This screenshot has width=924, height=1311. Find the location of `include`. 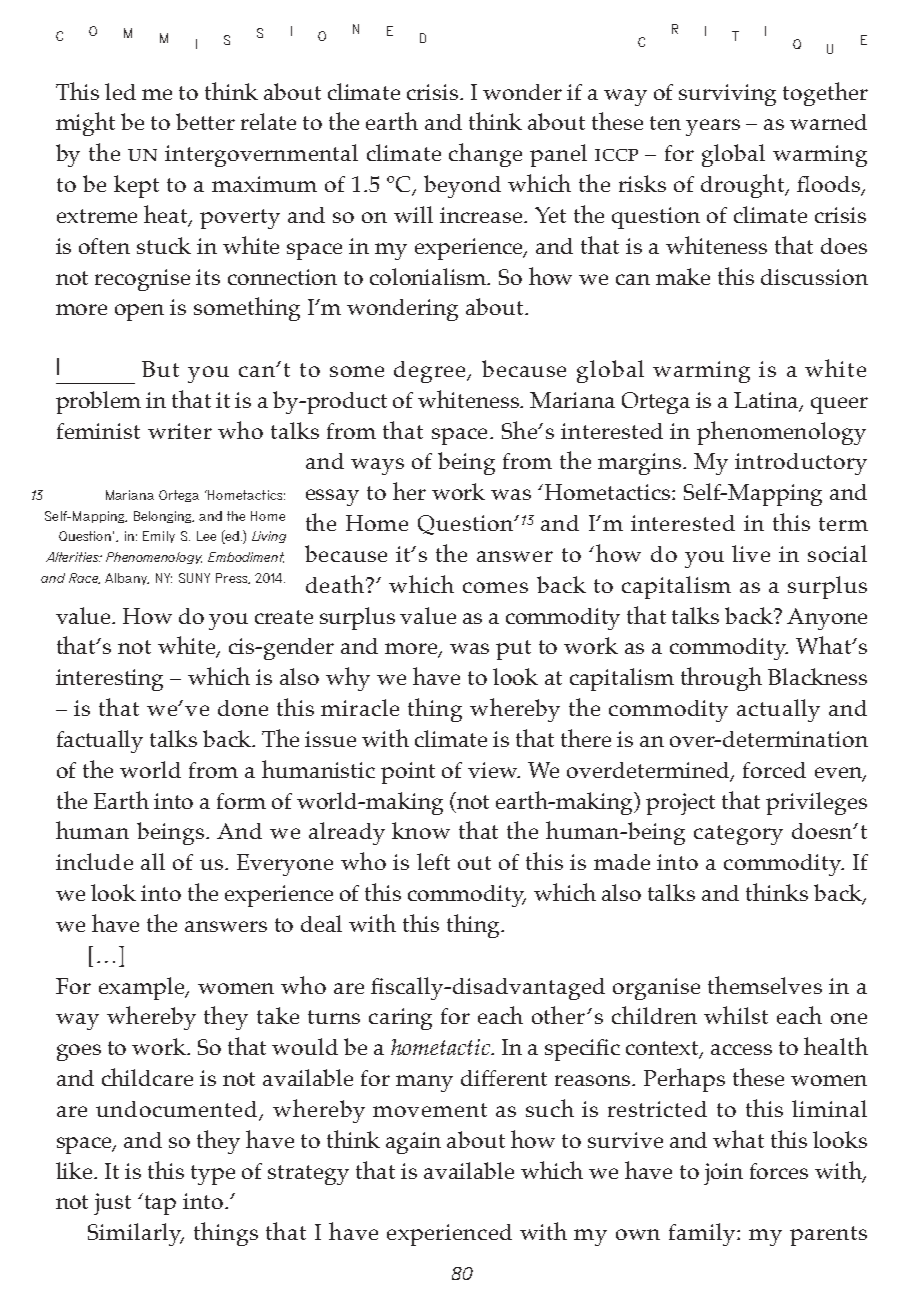

include is located at coordinates (94, 861).
